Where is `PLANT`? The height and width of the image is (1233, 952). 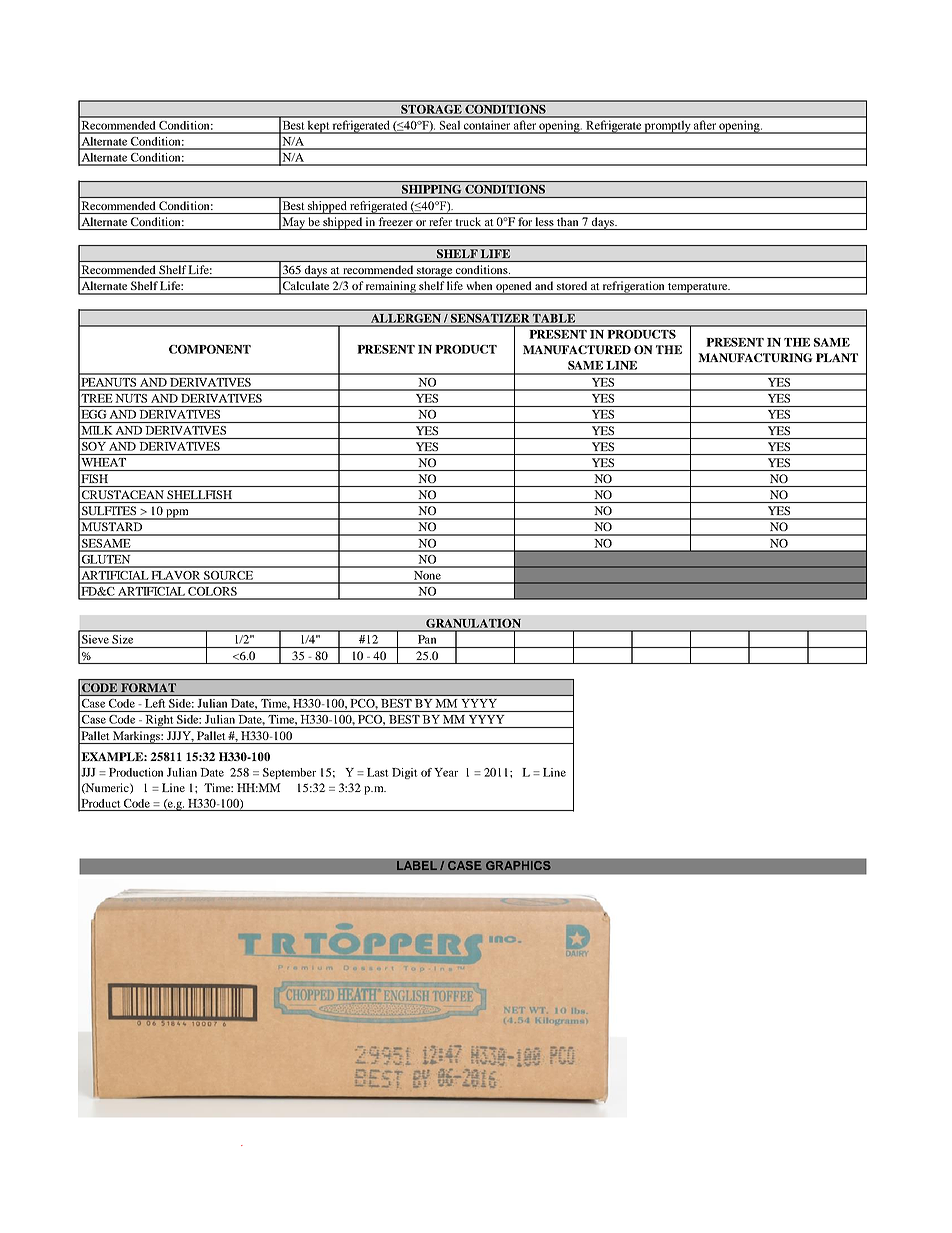
PLANT is located at coordinates (837, 357).
